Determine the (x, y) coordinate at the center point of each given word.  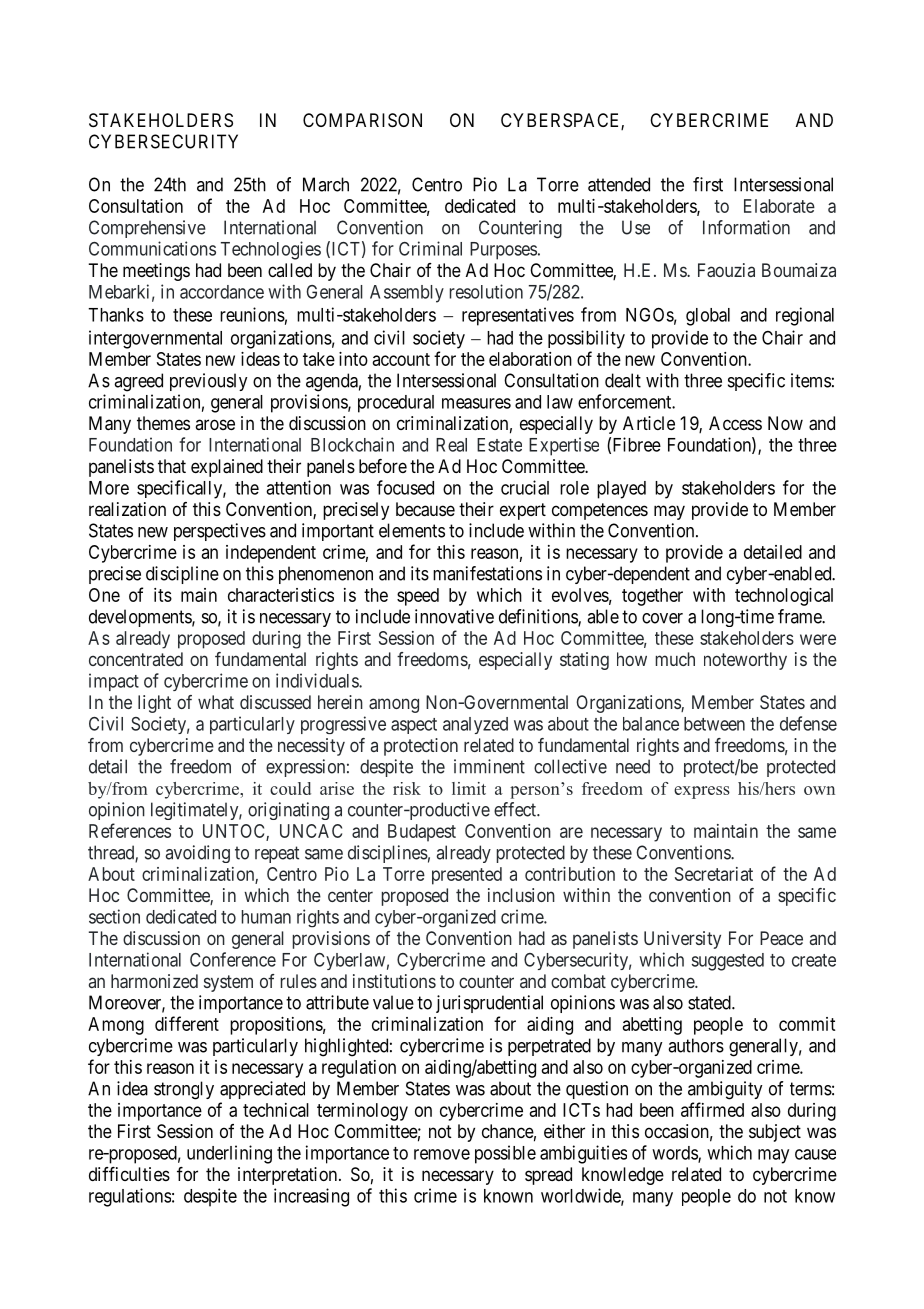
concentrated (136, 659)
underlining (229, 1154)
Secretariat (714, 874)
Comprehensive (147, 229)
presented (467, 876)
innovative (454, 616)
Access (735, 423)
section (114, 916)
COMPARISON (362, 120)
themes (163, 423)
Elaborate (779, 206)
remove (442, 1154)
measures (476, 403)
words (675, 1154)
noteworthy (745, 661)
